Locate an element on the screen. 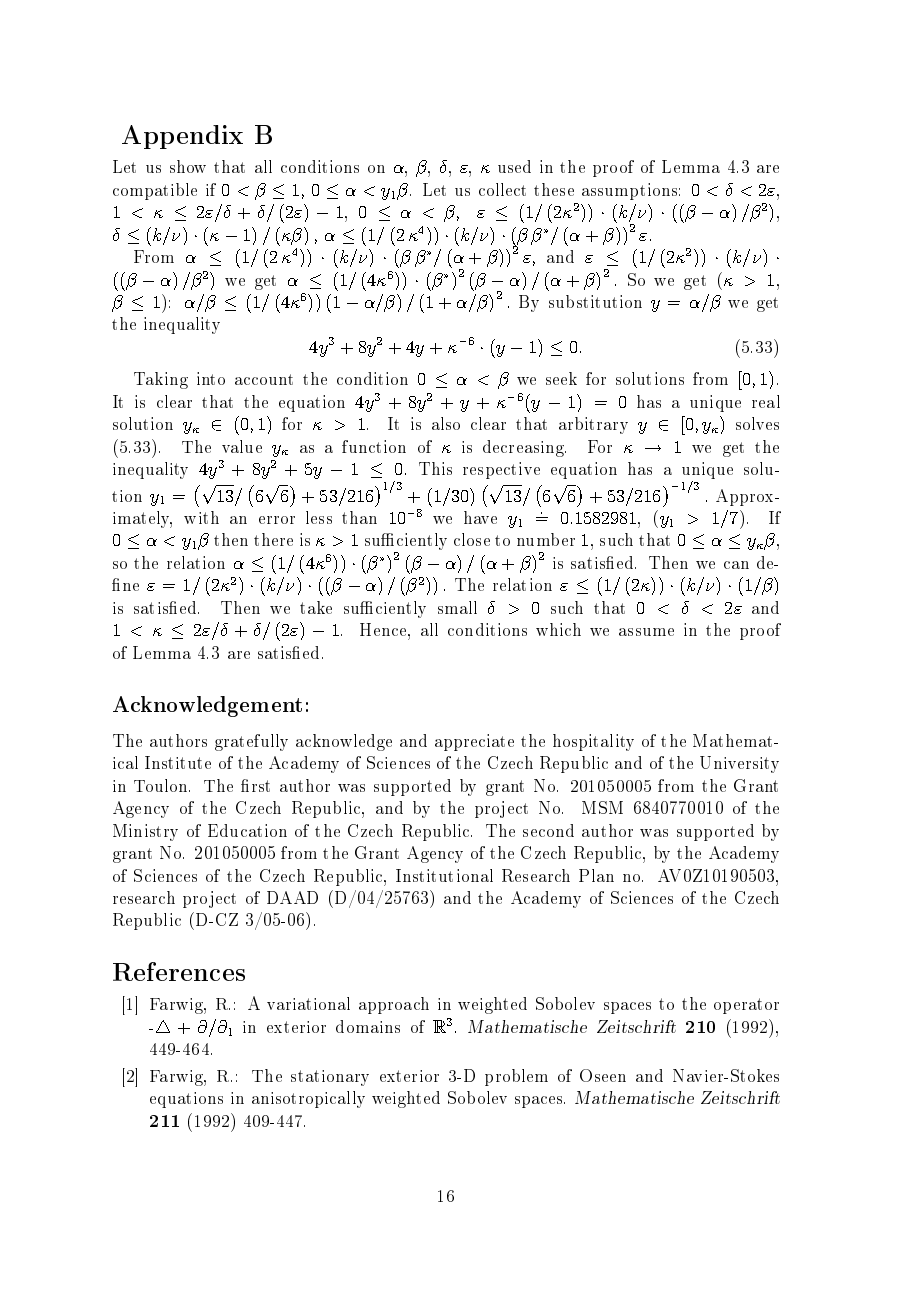 The image size is (924, 1308). small is located at coordinates (457, 607).
